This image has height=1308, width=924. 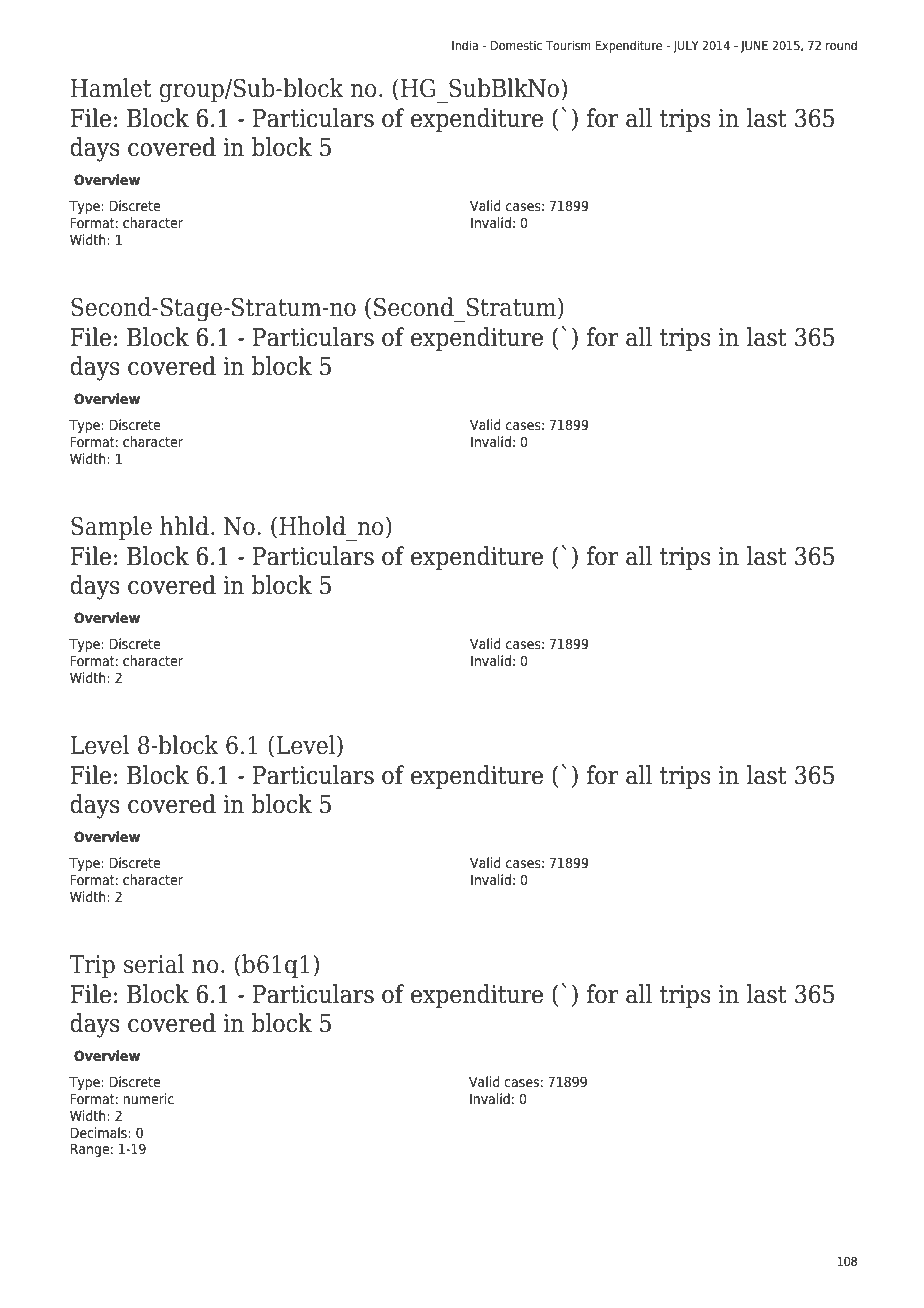 What do you see at coordinates (754, 47) in the image?
I see `JUNE` at bounding box center [754, 47].
